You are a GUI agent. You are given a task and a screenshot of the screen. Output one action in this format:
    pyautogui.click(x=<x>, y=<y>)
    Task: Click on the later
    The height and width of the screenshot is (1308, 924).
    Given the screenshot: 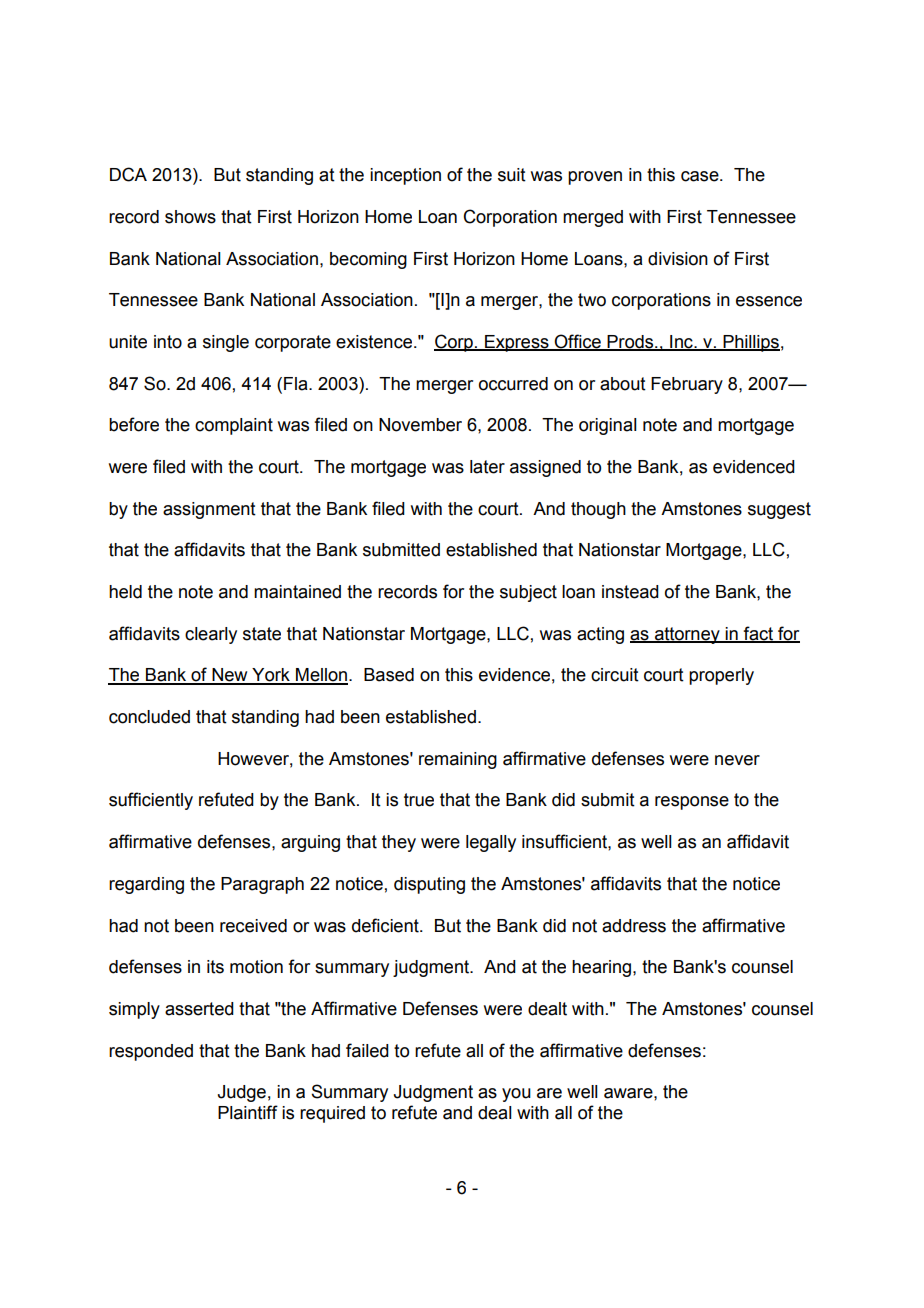 What is the action you would take?
    pyautogui.click(x=487, y=467)
